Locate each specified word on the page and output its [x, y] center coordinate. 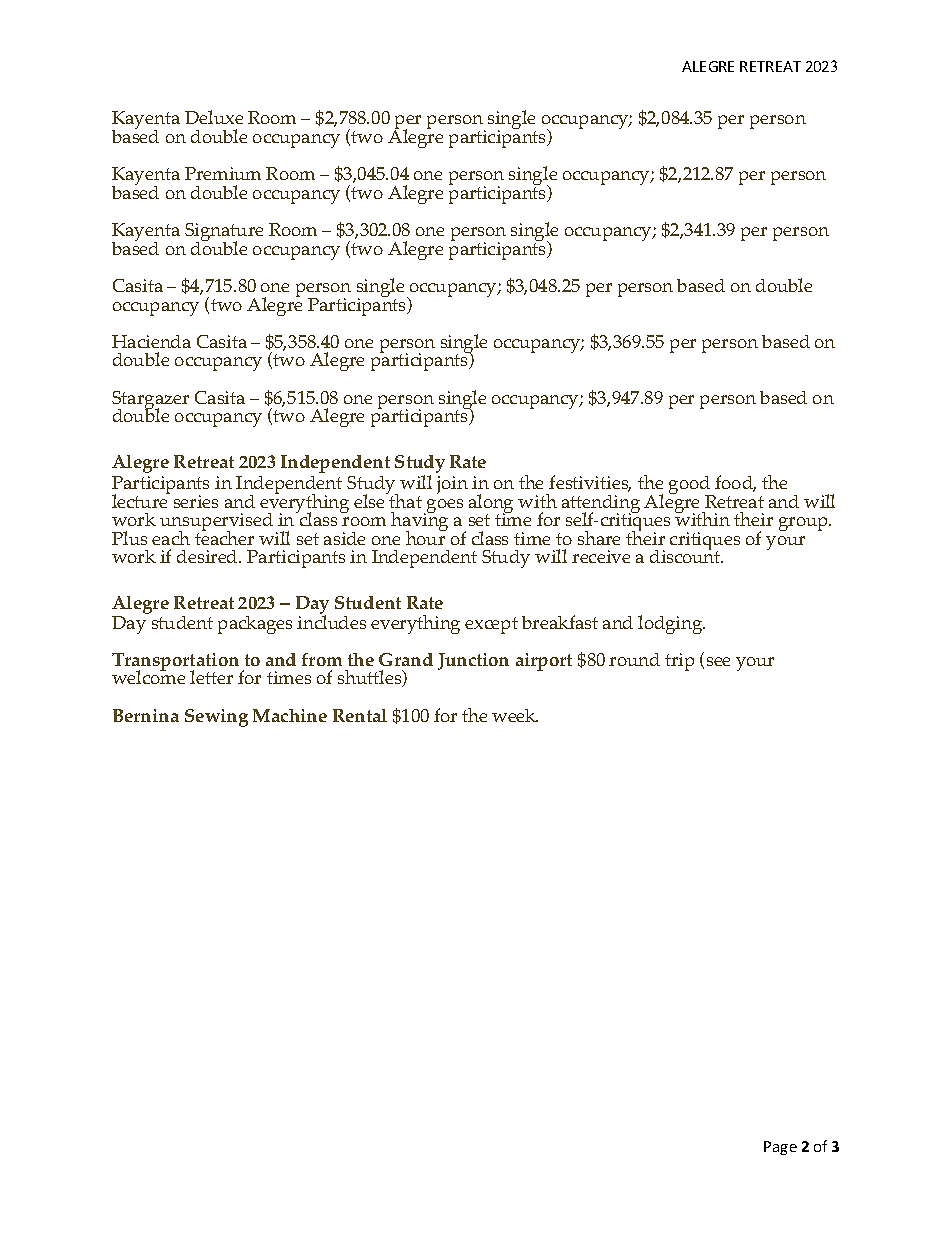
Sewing [216, 718]
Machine [290, 715]
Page [780, 1148]
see [718, 661]
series [196, 501]
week [515, 715]
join [452, 485]
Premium [223, 173]
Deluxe [214, 117]
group [804, 524]
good [691, 486]
